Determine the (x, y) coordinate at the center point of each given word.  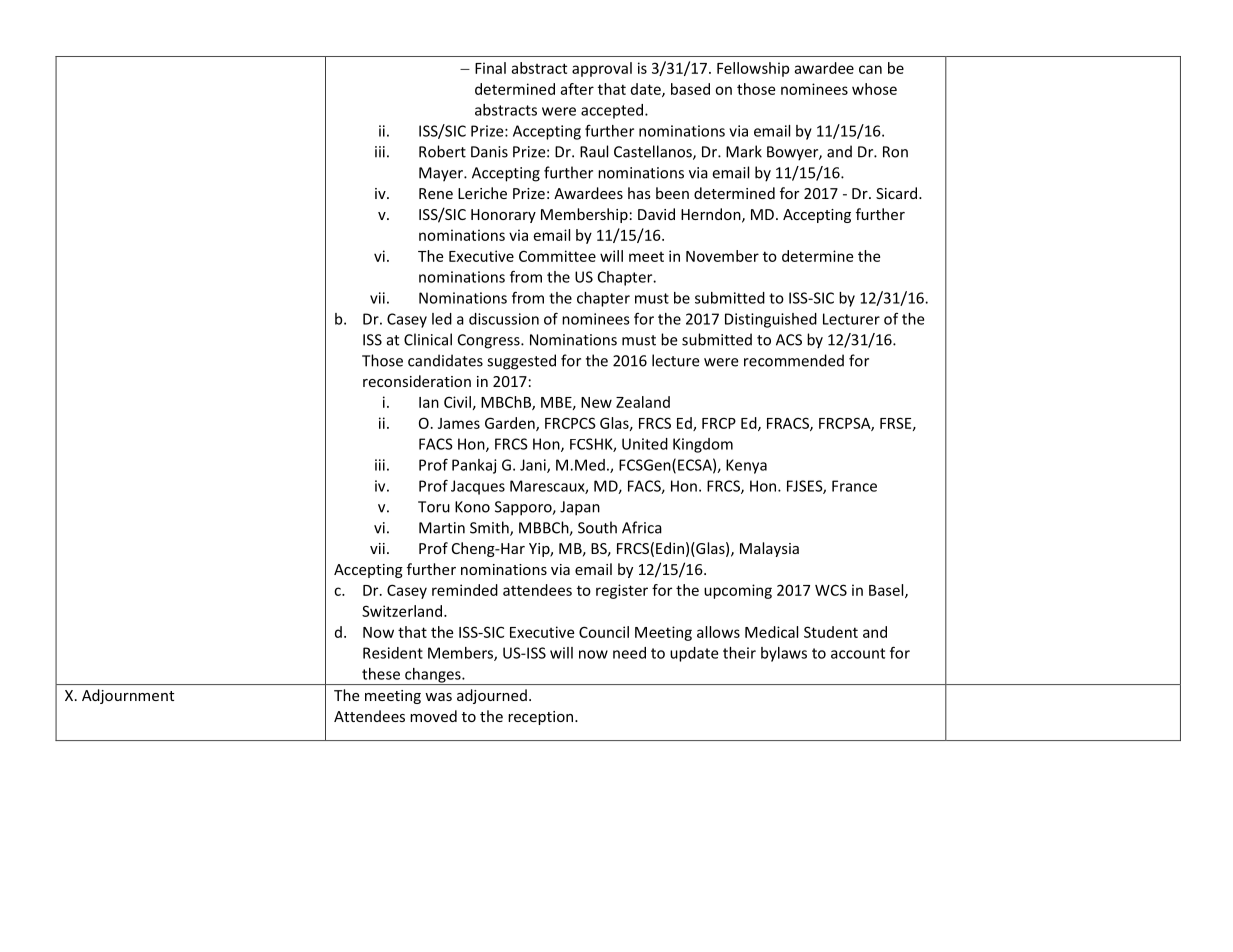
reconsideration (417, 381)
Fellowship (753, 69)
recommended (794, 360)
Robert (442, 151)
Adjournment (128, 696)
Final (490, 68)
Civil (457, 402)
